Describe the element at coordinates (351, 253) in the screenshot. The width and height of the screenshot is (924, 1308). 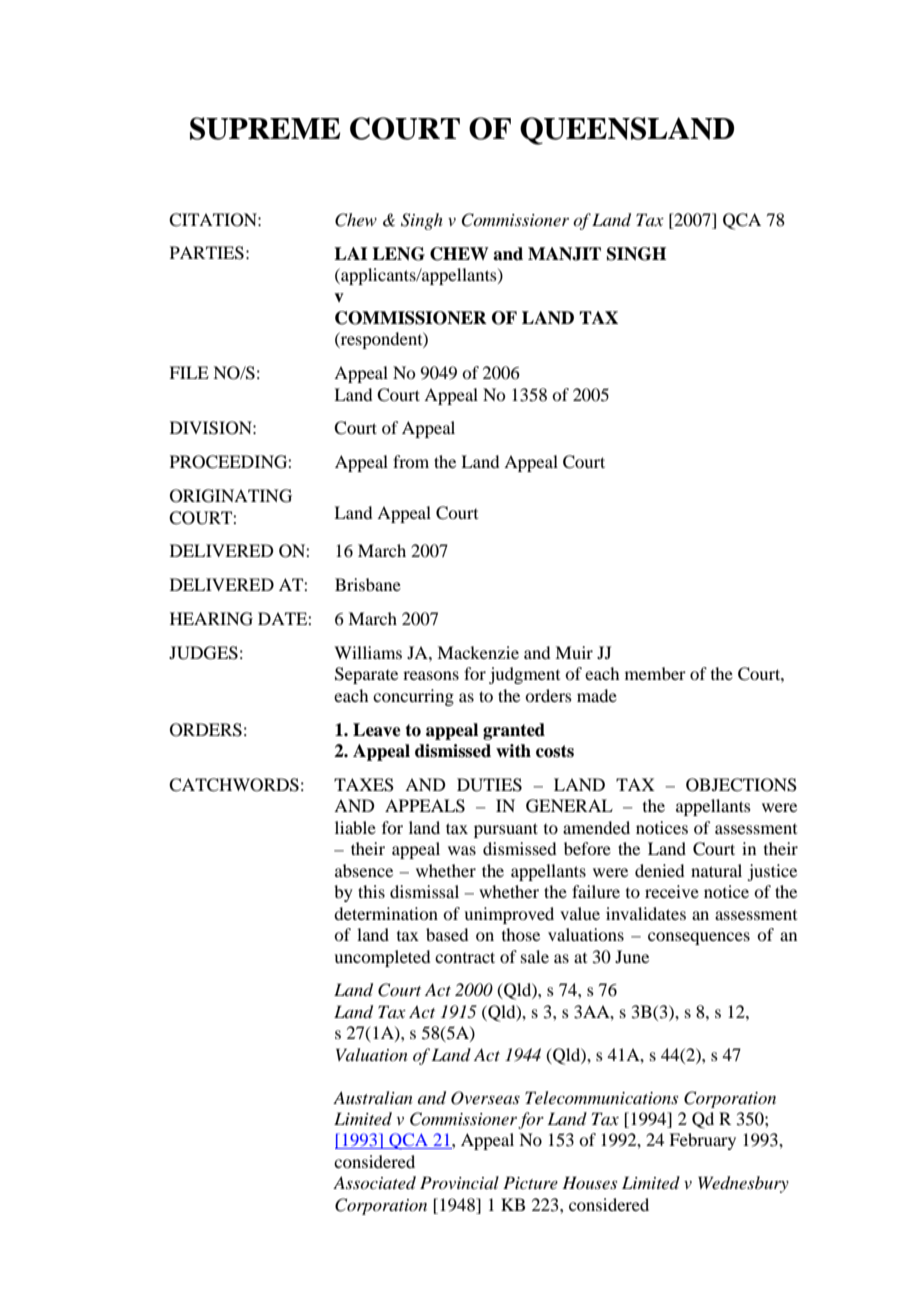
I see `LAI` at that location.
